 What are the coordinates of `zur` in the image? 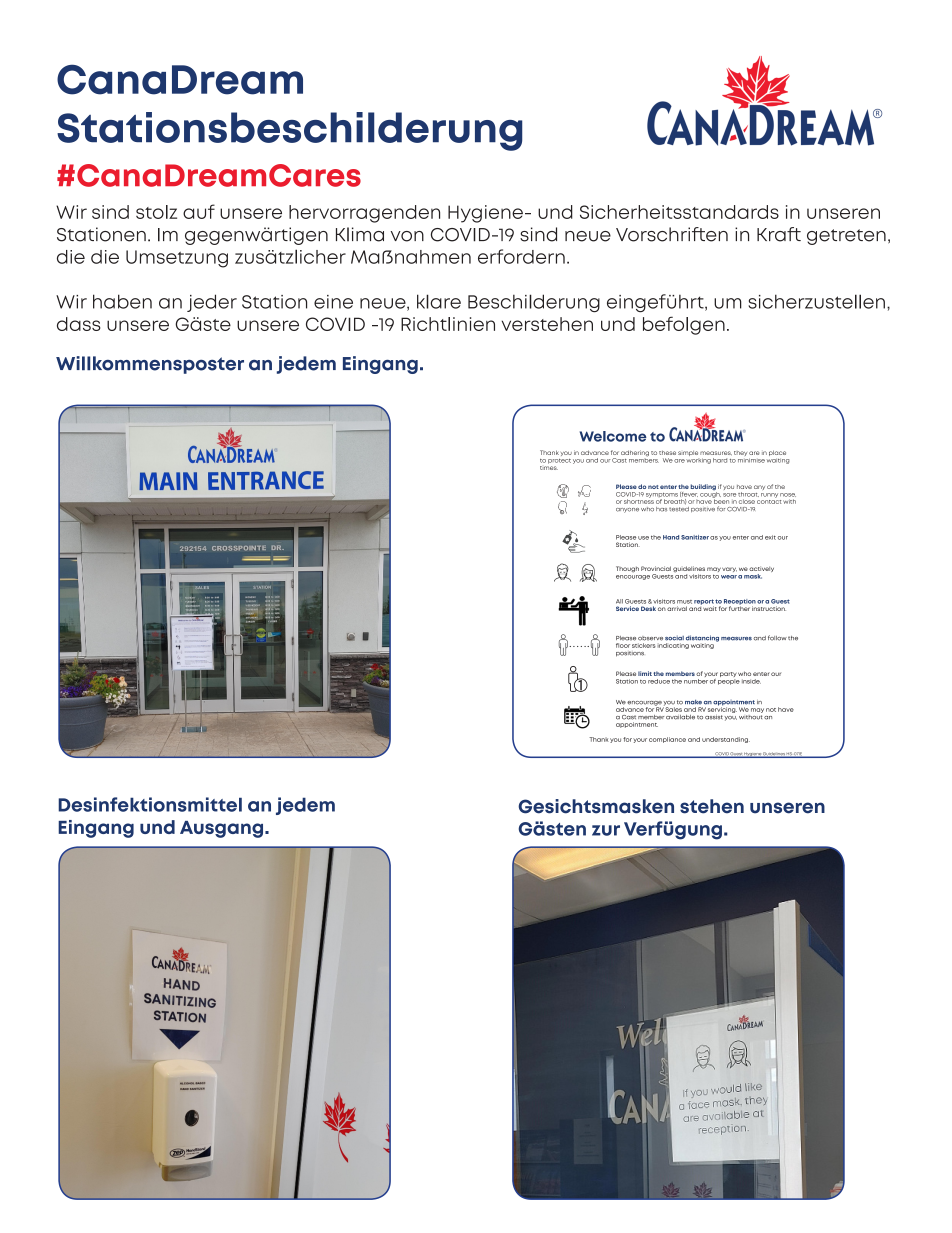 It's located at (606, 830).
